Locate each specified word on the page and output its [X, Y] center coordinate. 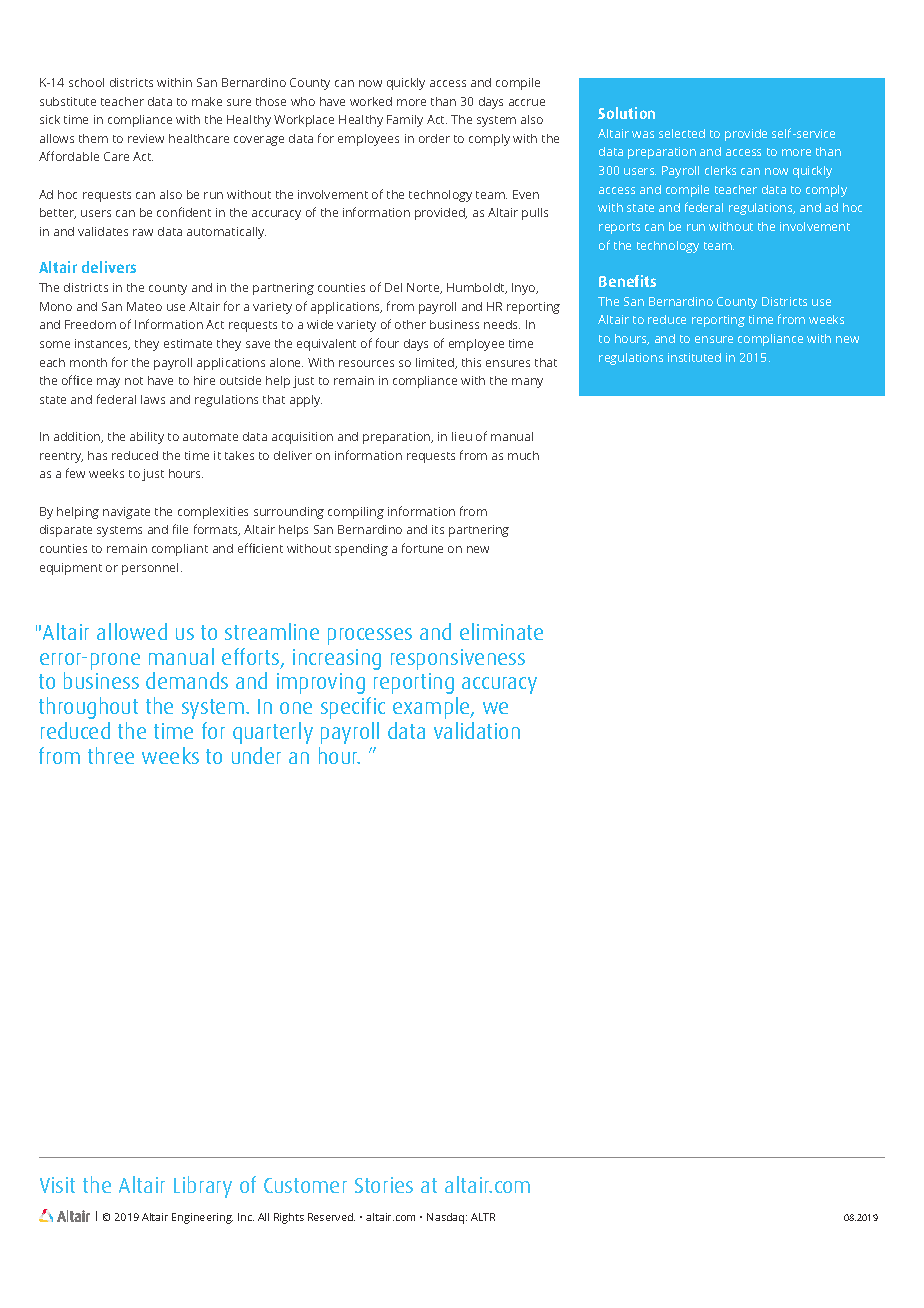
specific [353, 708]
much [523, 455]
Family [405, 121]
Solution [626, 113]
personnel [150, 569]
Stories [384, 1185]
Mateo [144, 306]
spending [361, 550]
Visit [57, 1185]
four [387, 343]
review [146, 138]
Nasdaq [447, 1218]
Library [203, 1187]
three [111, 755]
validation [477, 730]
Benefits [627, 281]
